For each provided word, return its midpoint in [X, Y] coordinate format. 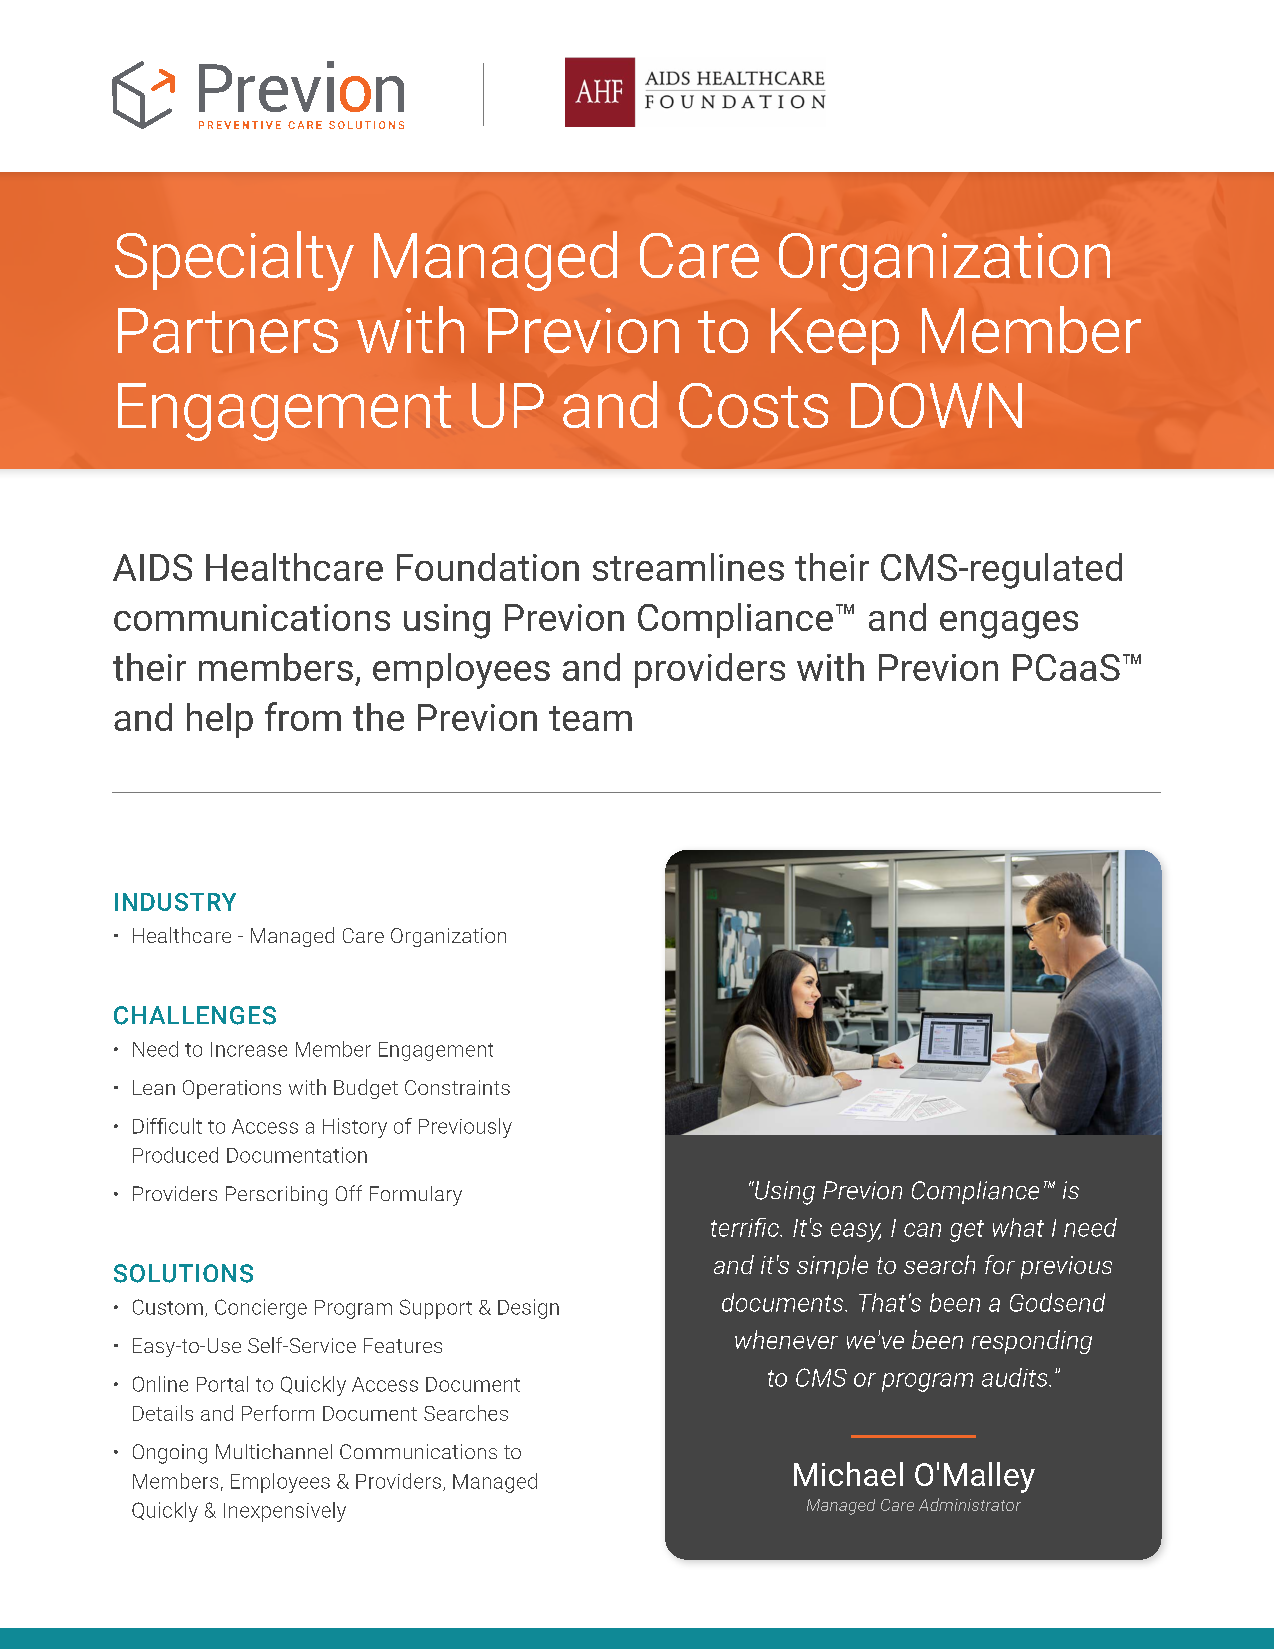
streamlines [688, 567]
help [220, 720]
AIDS [152, 567]
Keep [835, 336]
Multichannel [274, 1451]
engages [1009, 625]
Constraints [457, 1087]
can [922, 1230]
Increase [249, 1049]
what [1018, 1227]
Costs [753, 405]
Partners [228, 330]
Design [528, 1309]
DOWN [936, 405]
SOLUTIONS [183, 1273]
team [590, 718]
